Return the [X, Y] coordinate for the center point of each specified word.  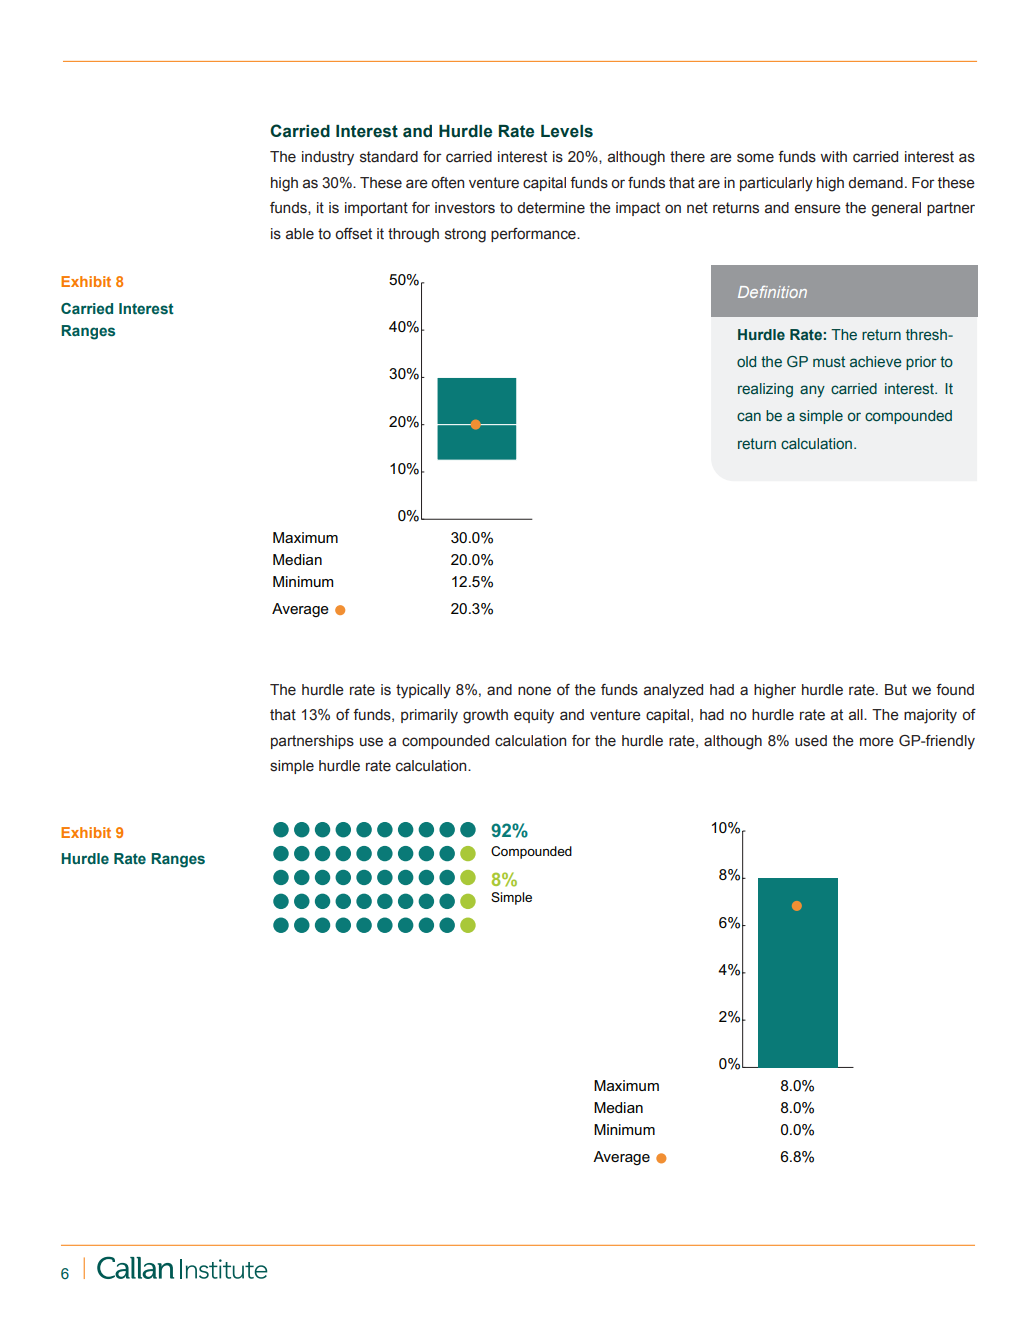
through [413, 235]
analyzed [673, 691]
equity [534, 716]
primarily [429, 716]
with [833, 157]
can [749, 416]
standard [389, 157]
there [687, 157]
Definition [772, 292]
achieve [876, 361]
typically [423, 691]
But [896, 690]
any [812, 391]
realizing [765, 390]
